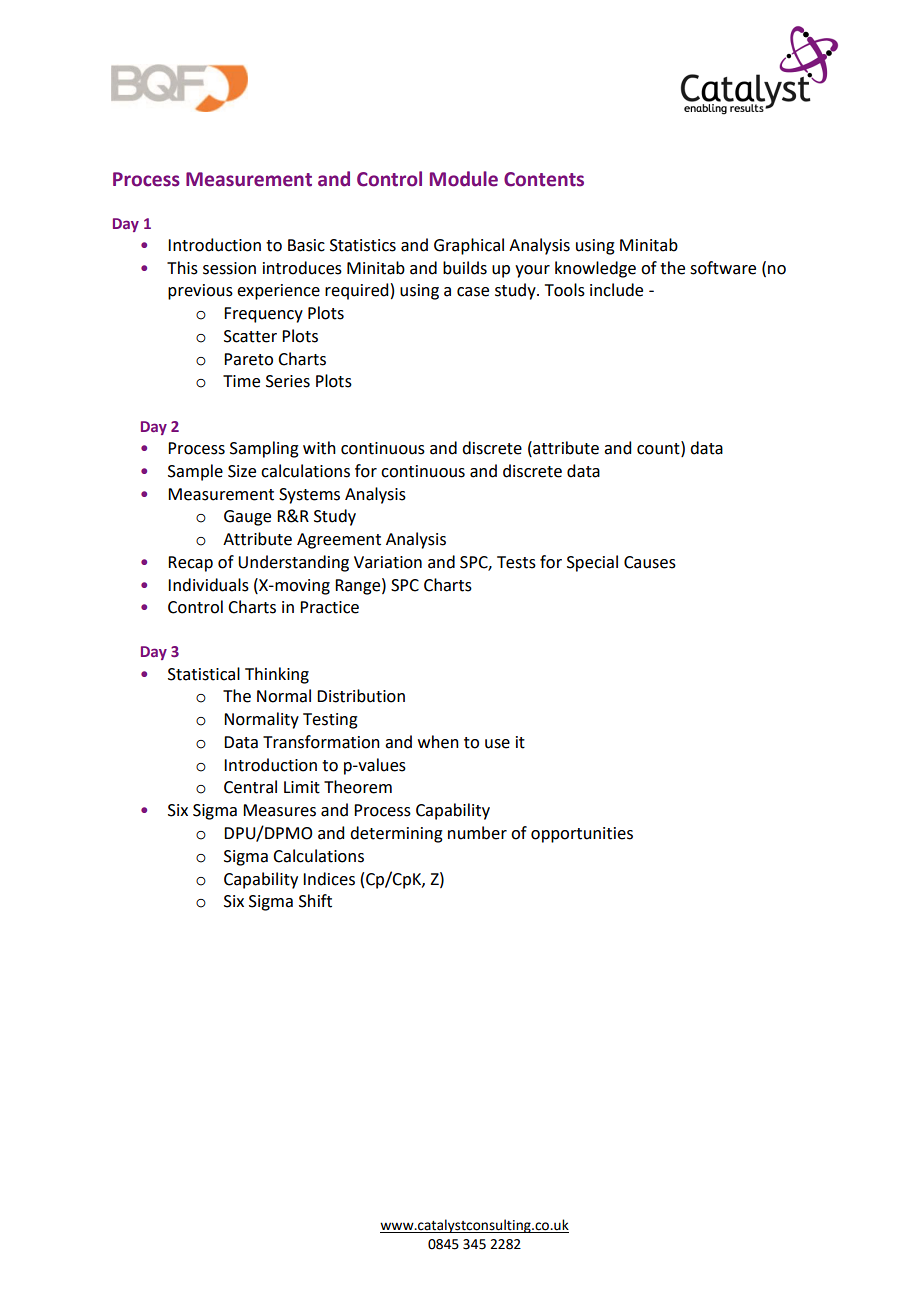  I want to click on Tests, so click(516, 562).
